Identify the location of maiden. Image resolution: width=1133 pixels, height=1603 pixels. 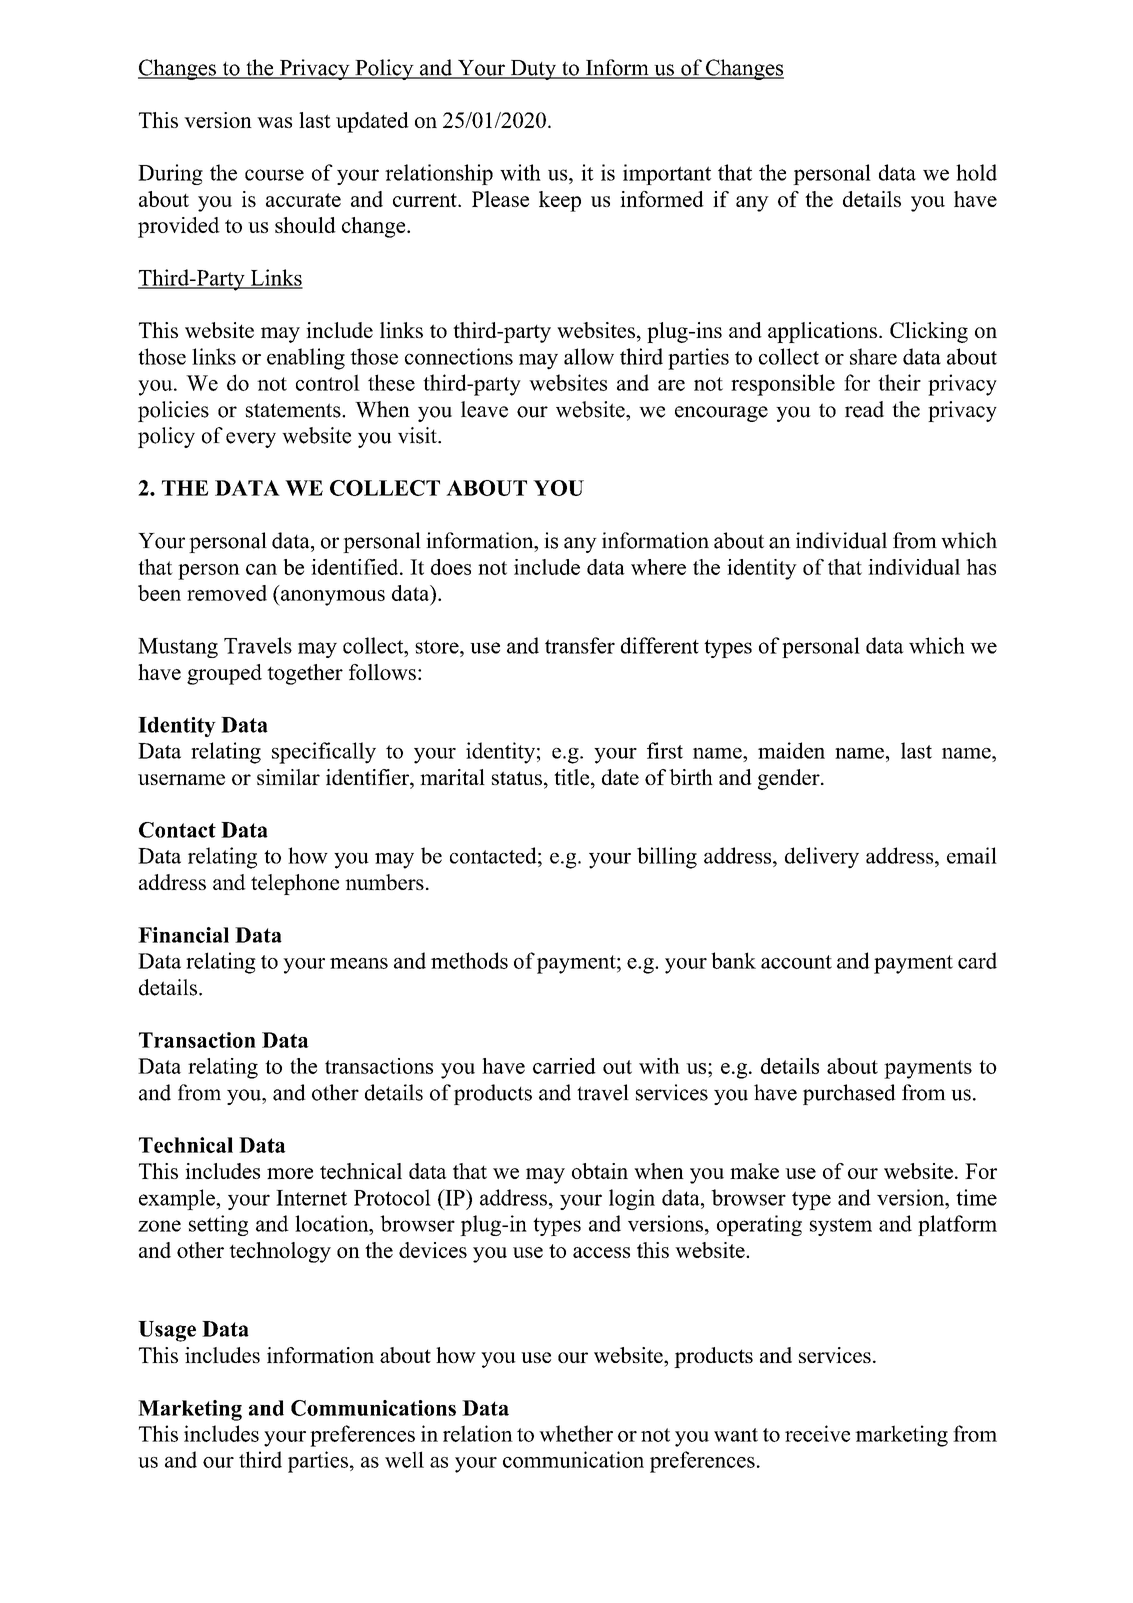
(791, 750).
